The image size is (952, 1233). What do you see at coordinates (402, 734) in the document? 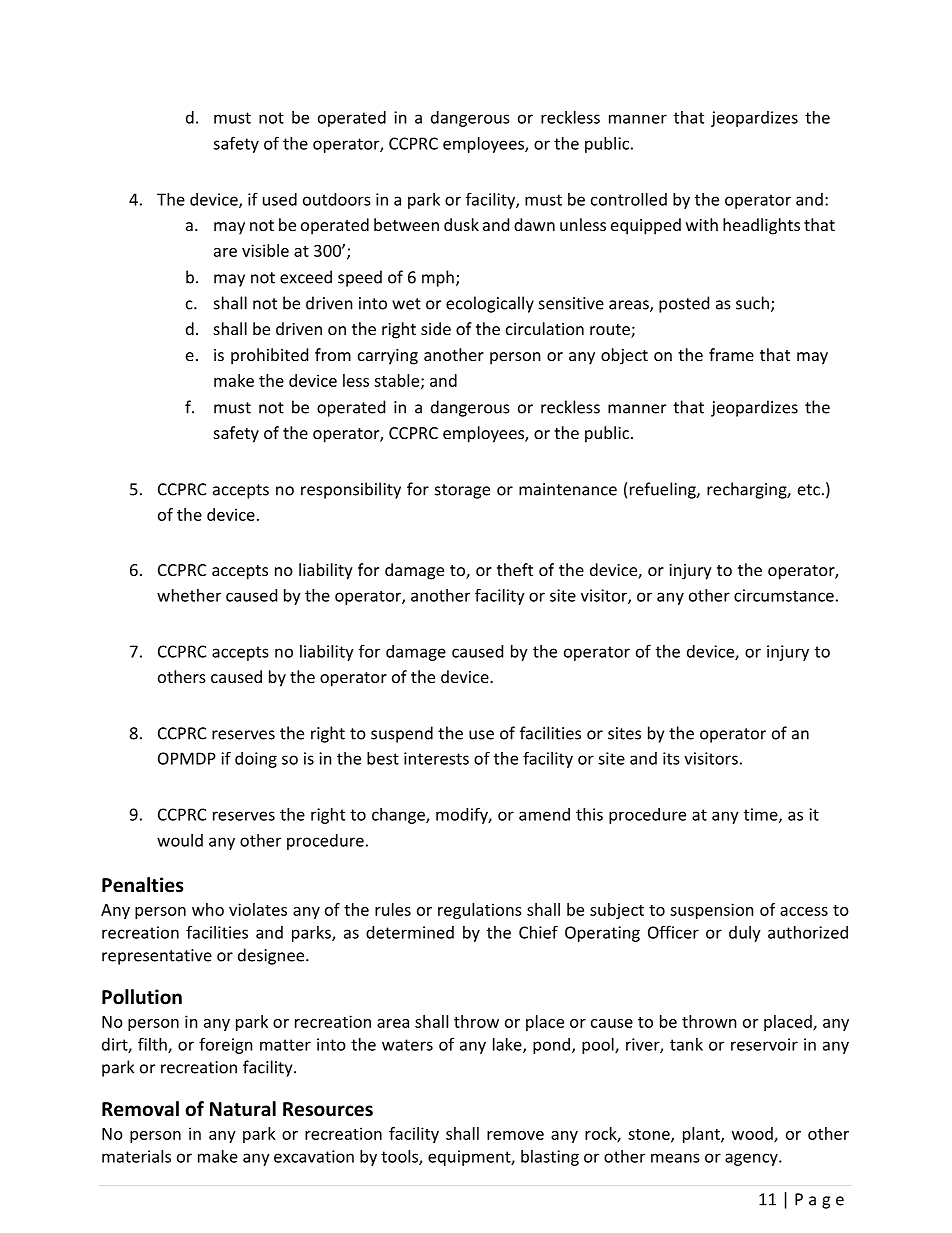
I see `suspend` at bounding box center [402, 734].
